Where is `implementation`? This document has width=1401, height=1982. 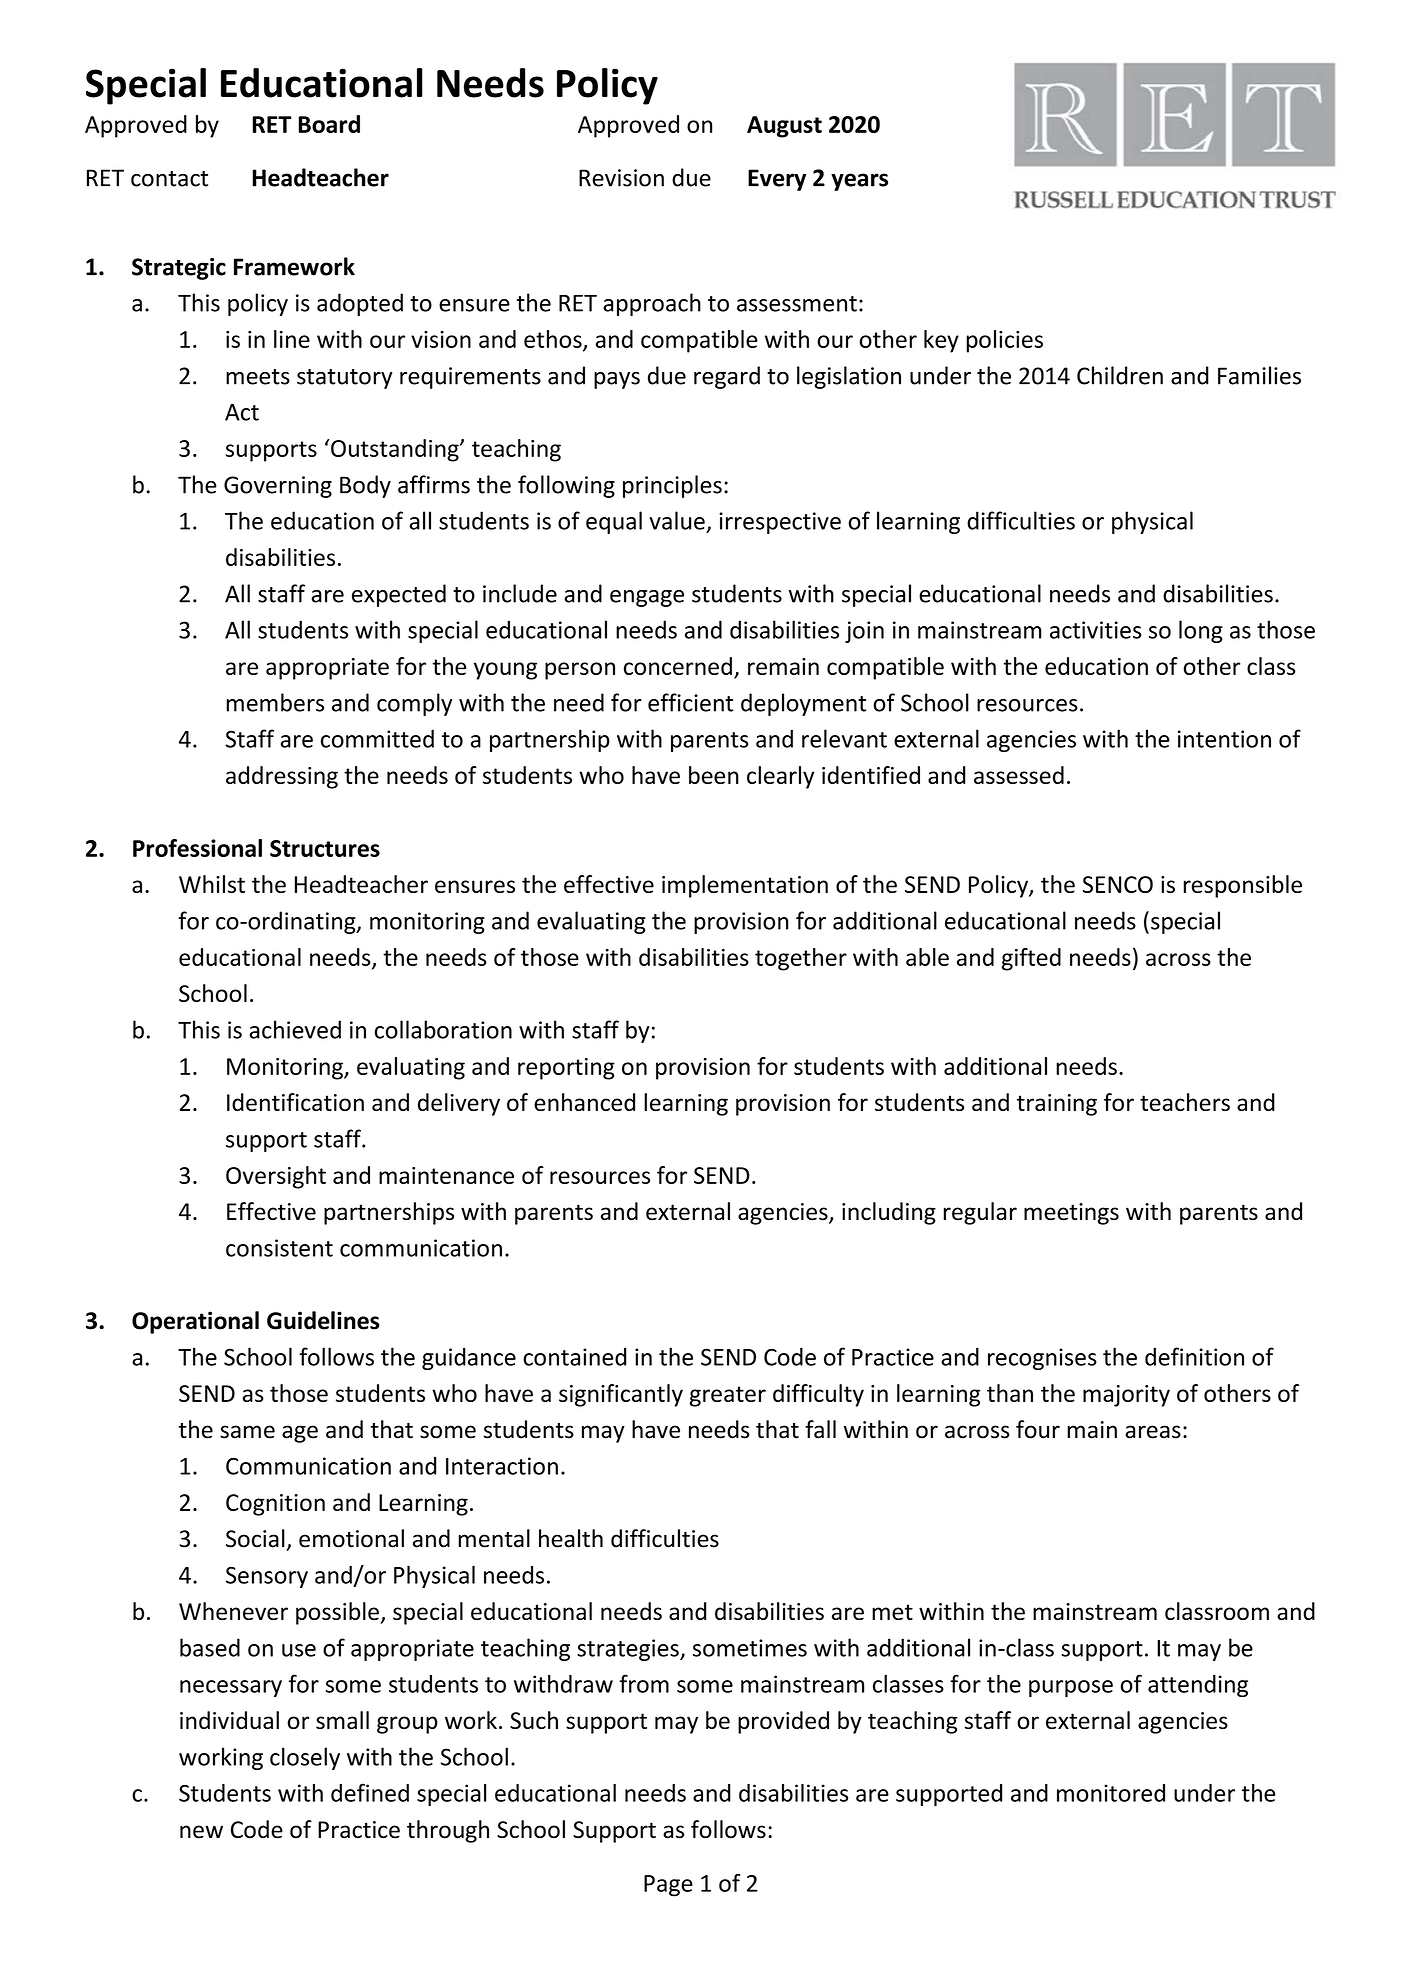 implementation is located at coordinates (745, 886).
